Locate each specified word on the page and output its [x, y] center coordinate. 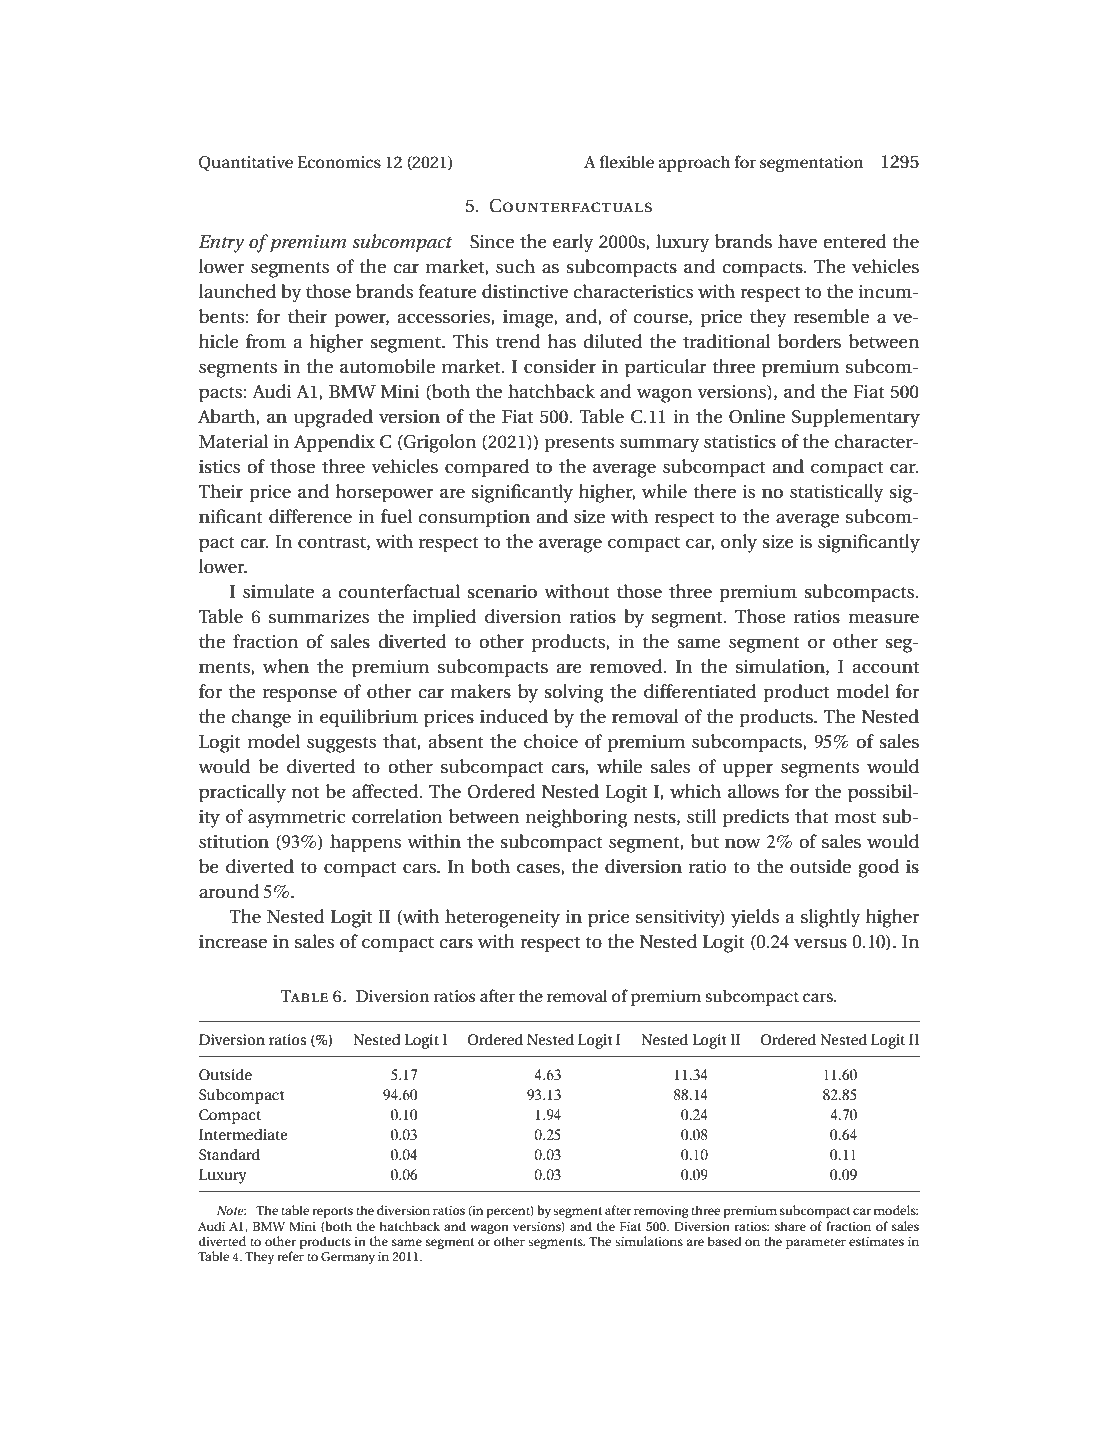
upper [748, 771]
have [797, 241]
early [573, 243]
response [300, 696]
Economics [339, 162]
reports [332, 1212]
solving [573, 693]
